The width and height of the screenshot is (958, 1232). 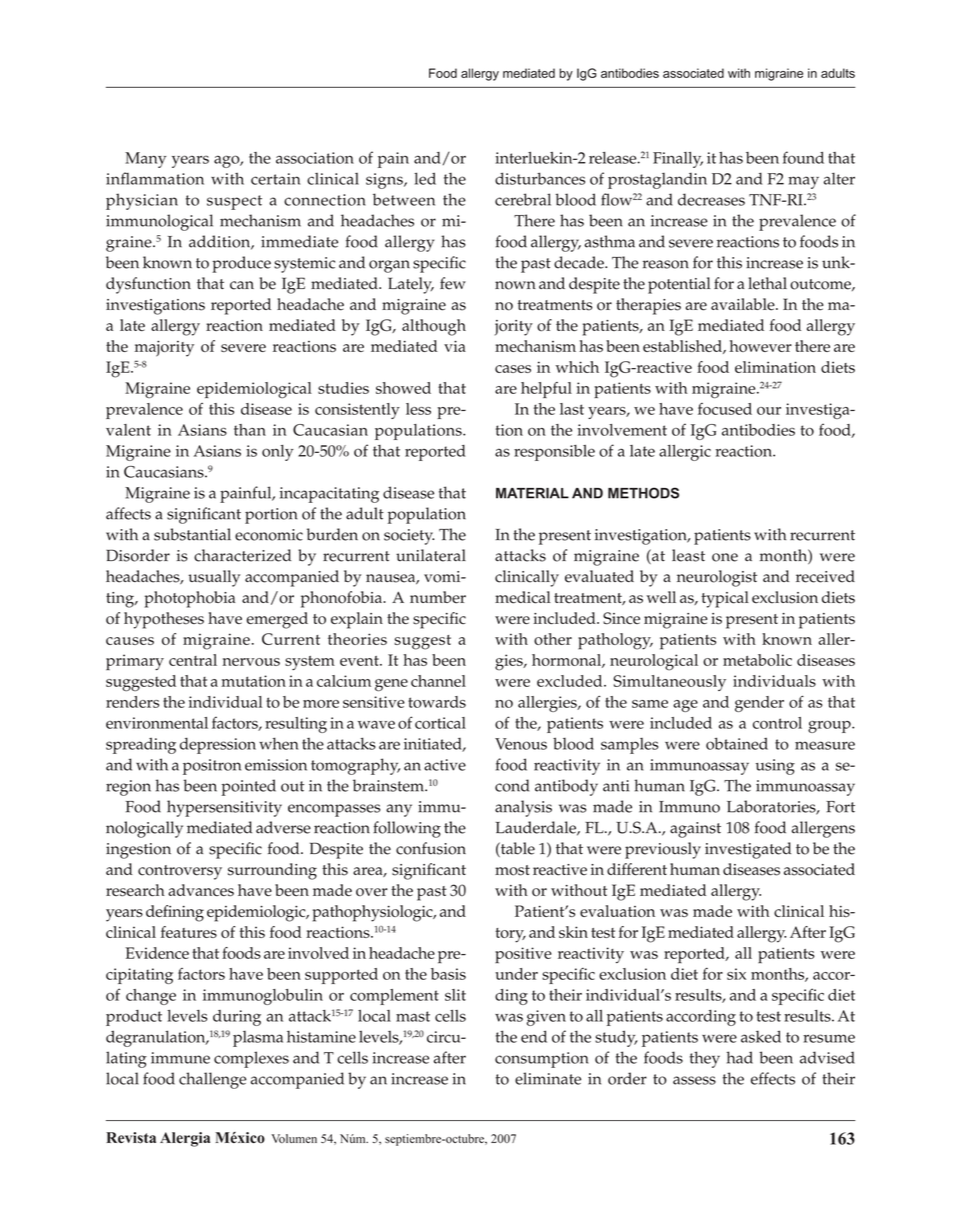 I want to click on challenge, so click(x=213, y=1080).
